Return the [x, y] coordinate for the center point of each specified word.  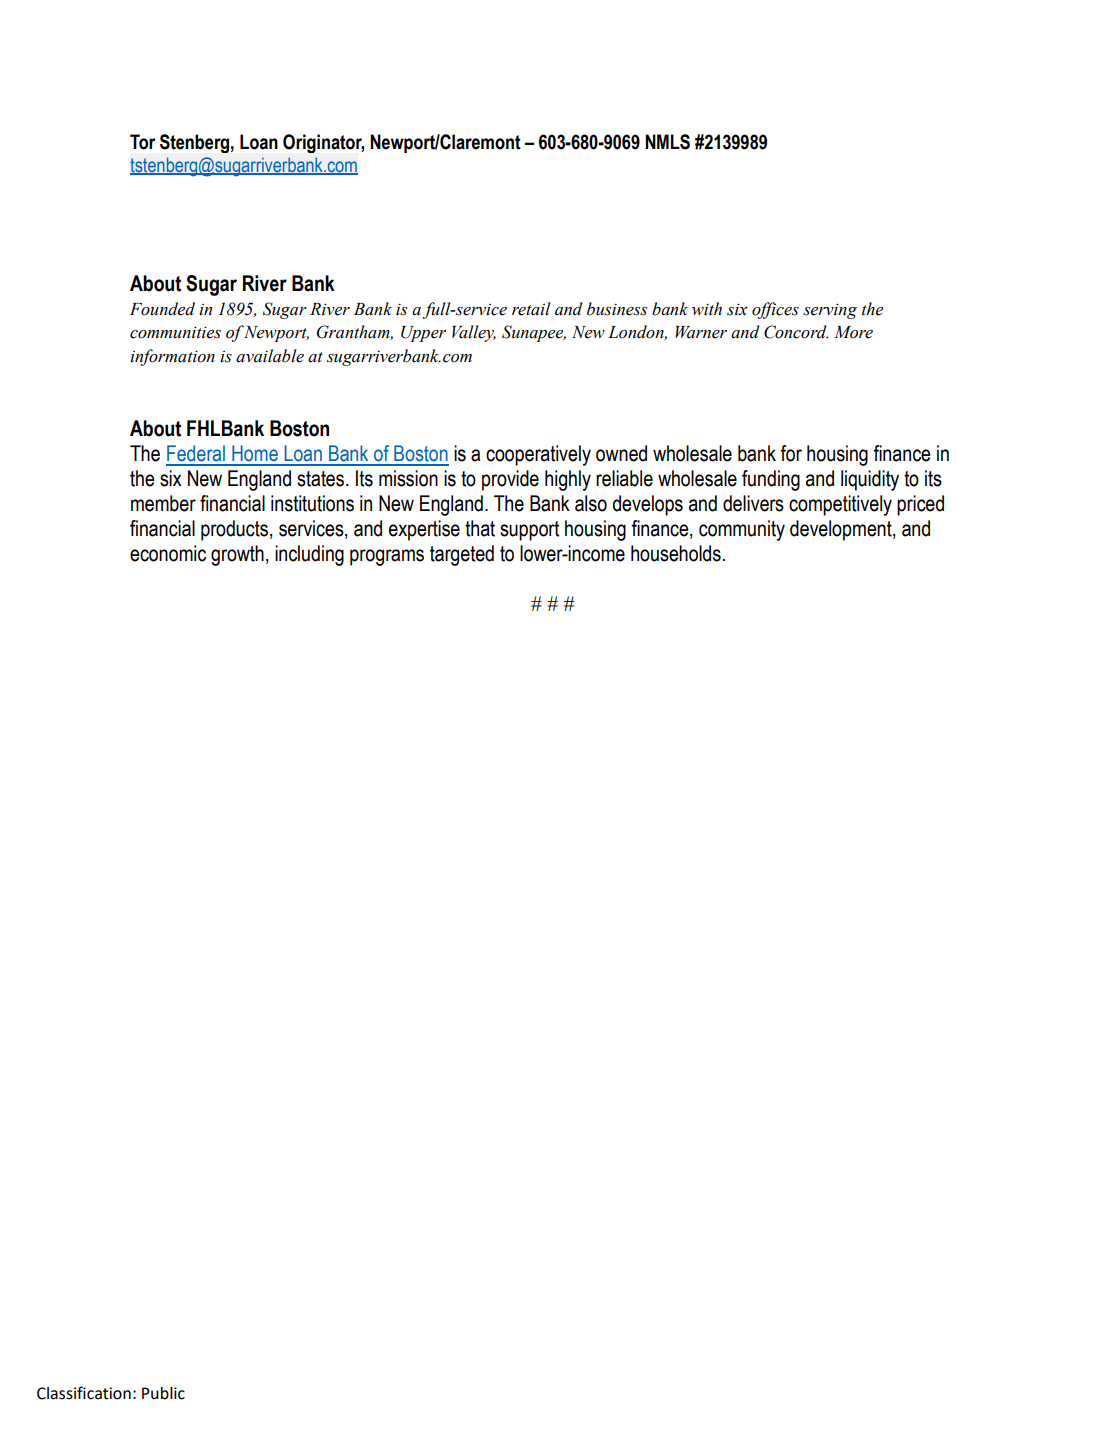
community [742, 530]
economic [168, 553]
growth [237, 555]
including [309, 555]
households [676, 553]
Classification [84, 1393]
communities [175, 333]
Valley [474, 333]
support [529, 531]
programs [387, 557]
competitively [840, 505]
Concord [796, 332]
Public [163, 1393]
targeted [462, 555]
